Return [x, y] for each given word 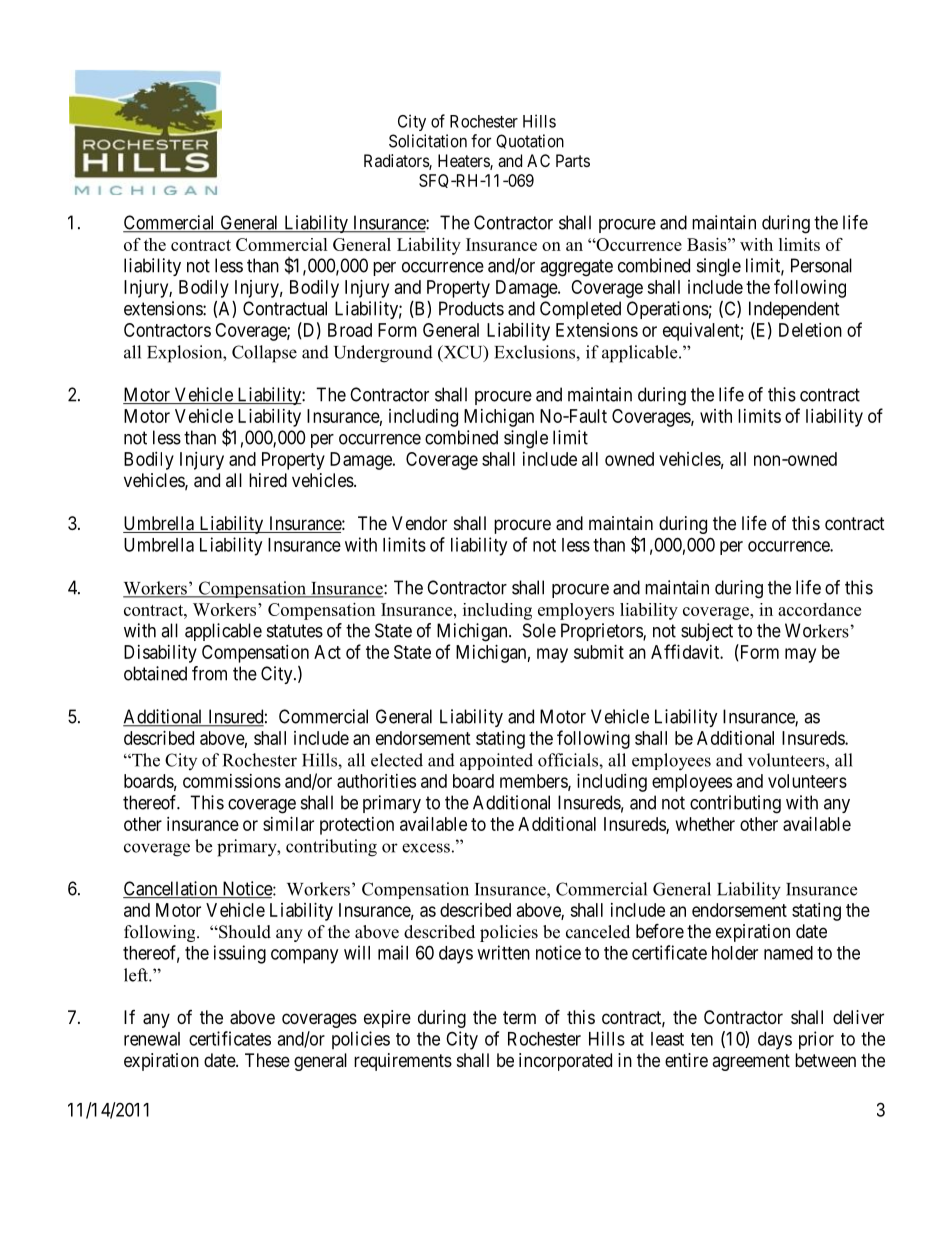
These [267, 1060]
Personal [821, 265]
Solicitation [428, 141]
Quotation [530, 141]
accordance [819, 609]
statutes [295, 631]
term [519, 1017]
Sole [539, 630]
